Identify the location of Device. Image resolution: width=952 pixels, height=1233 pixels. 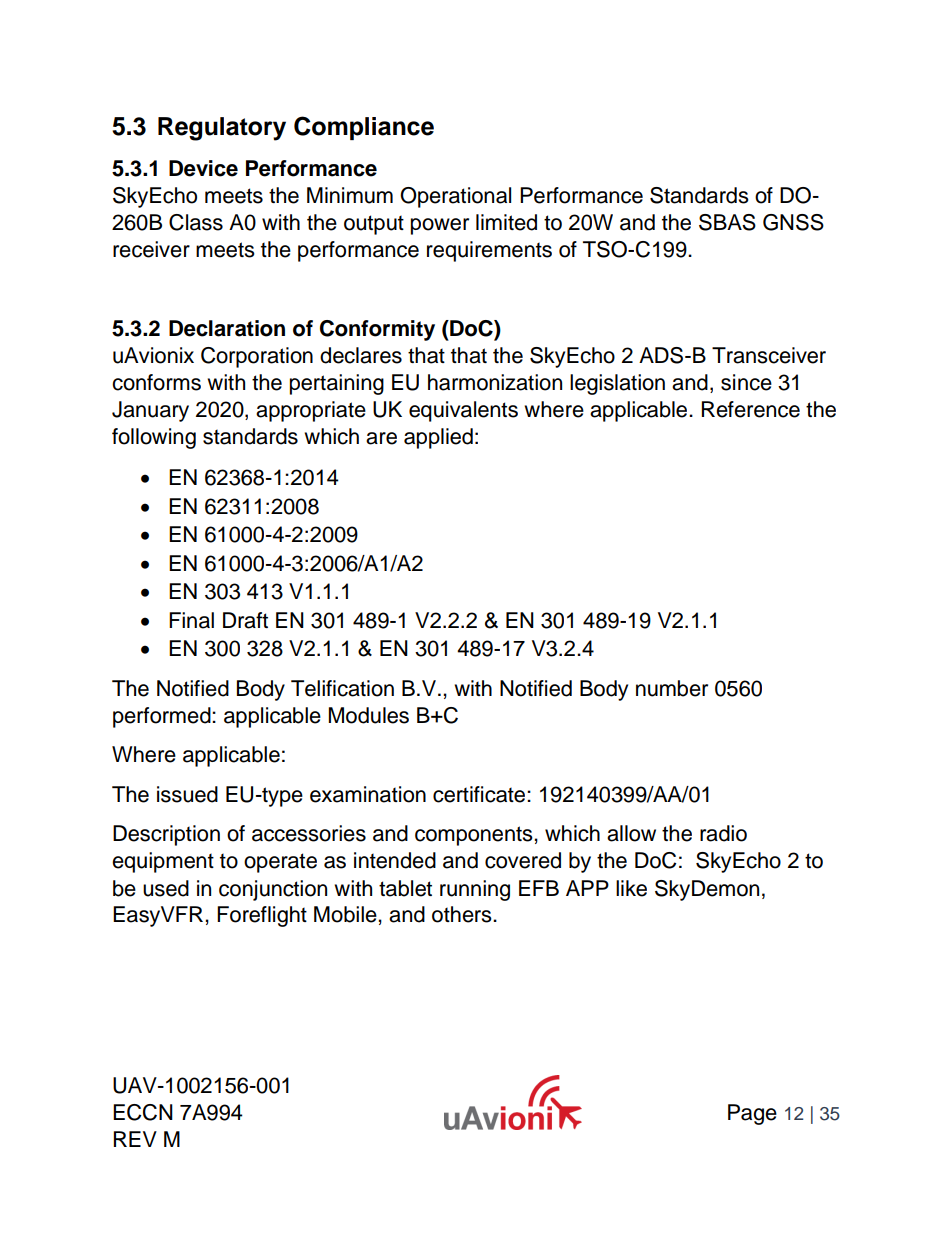
(203, 168).
